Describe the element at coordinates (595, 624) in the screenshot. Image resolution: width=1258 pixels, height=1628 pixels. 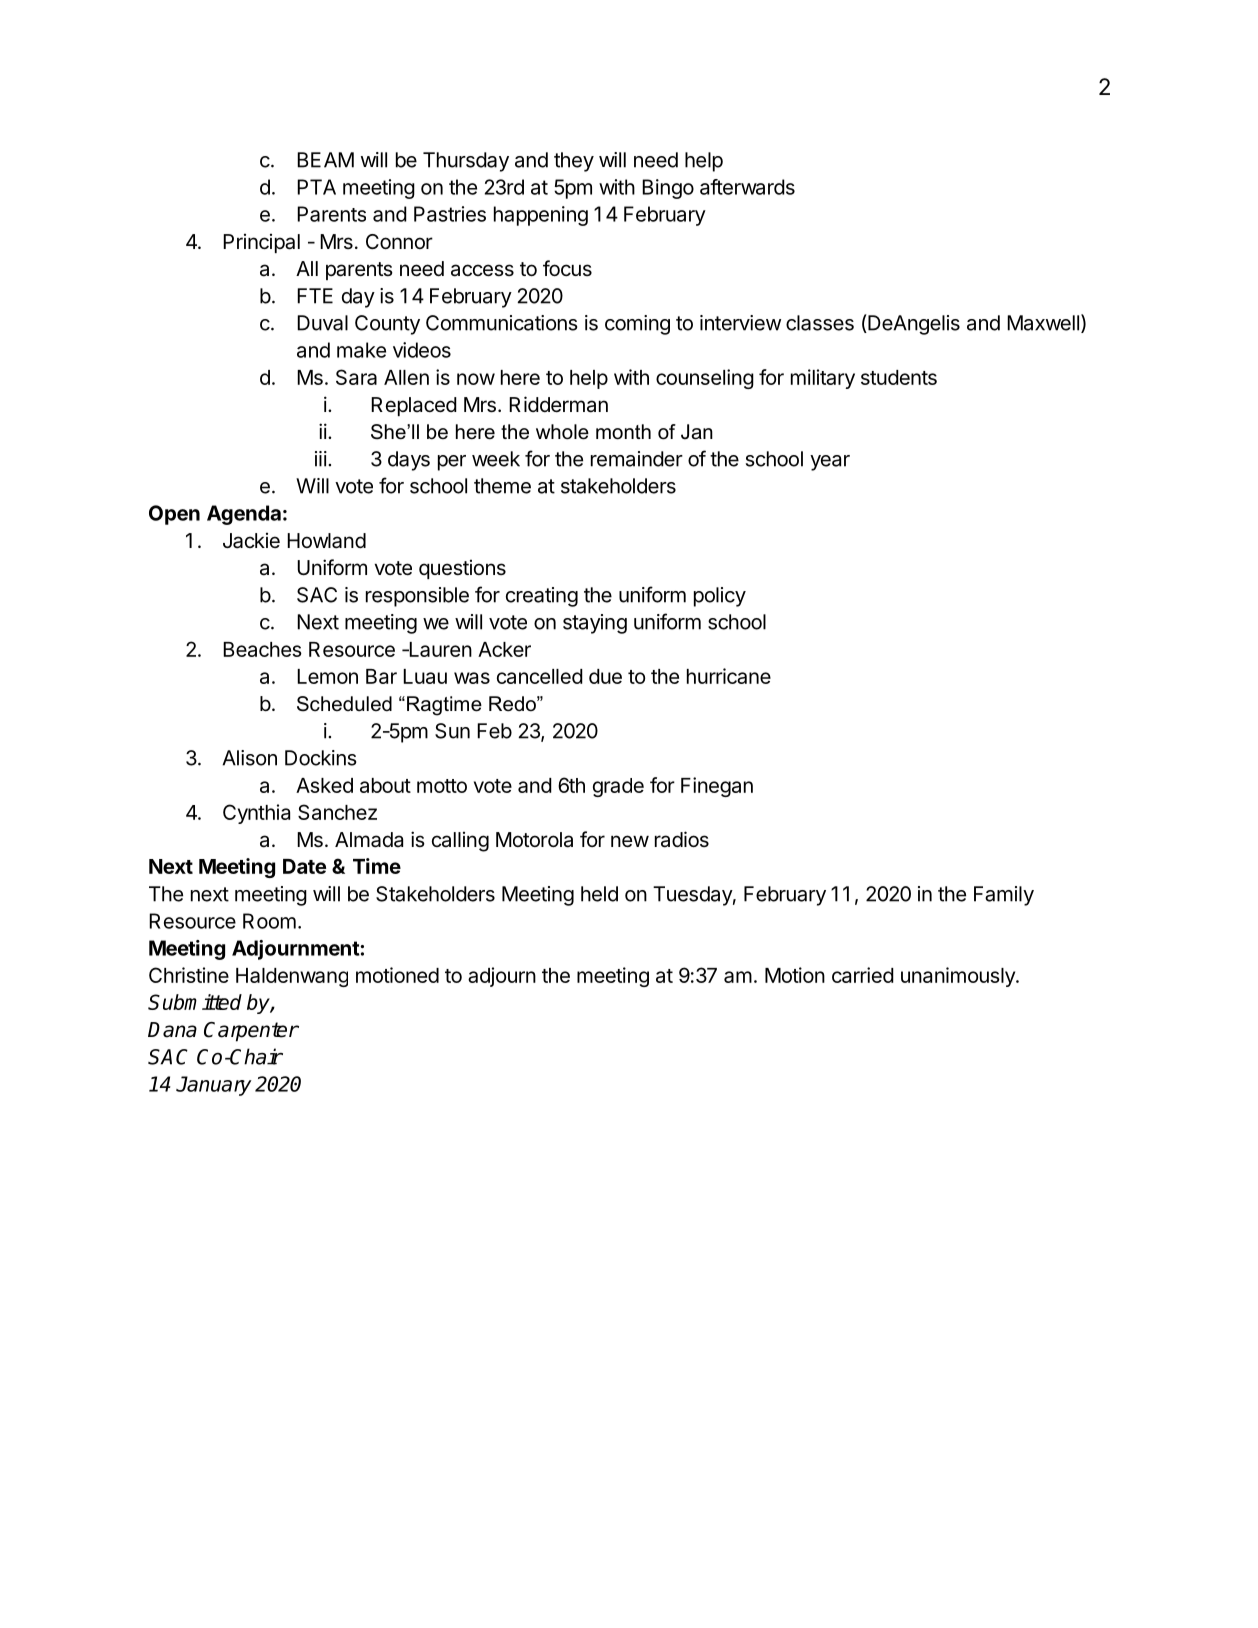
I see `staying` at that location.
